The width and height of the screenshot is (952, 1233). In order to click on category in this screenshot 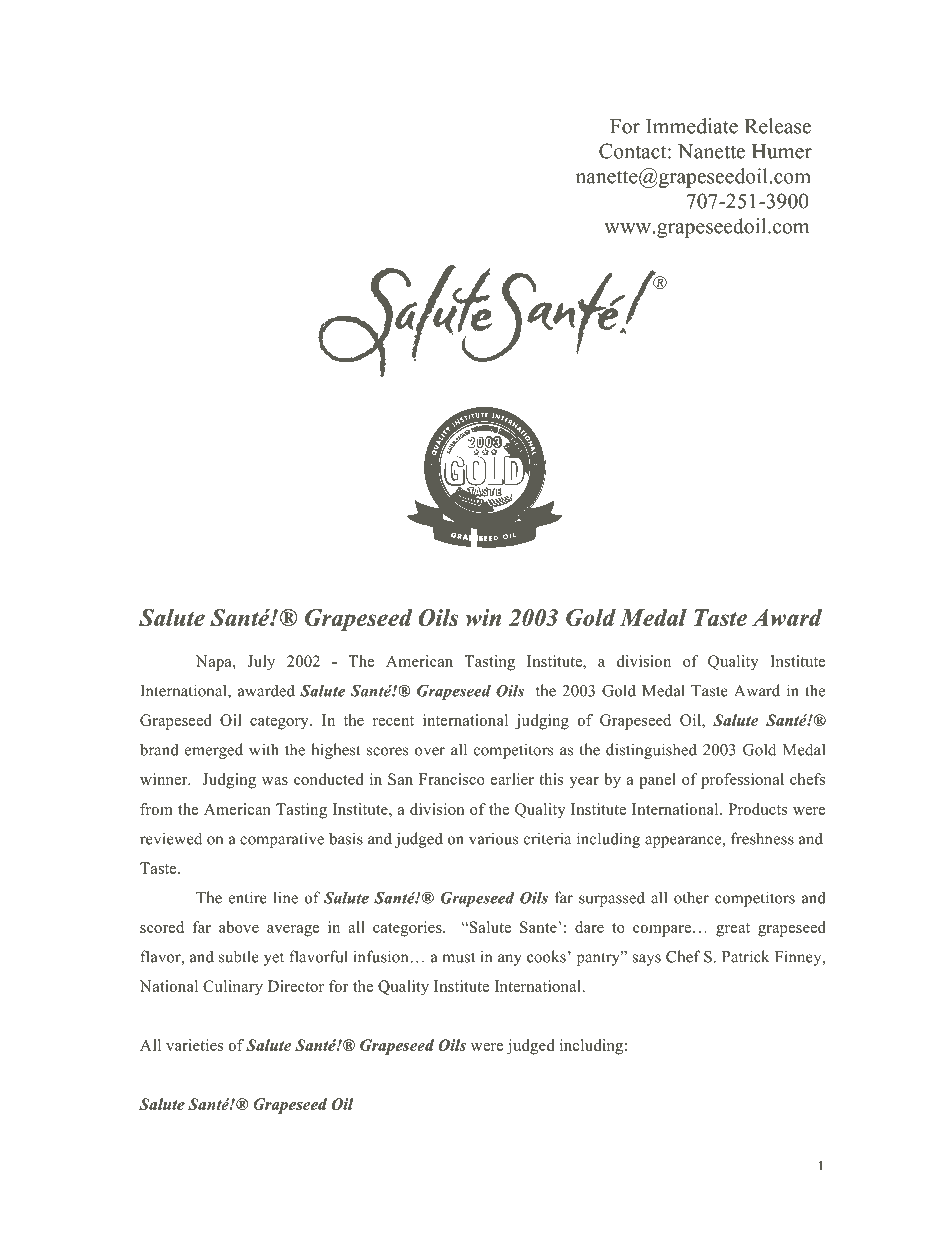, I will do `click(280, 723)`.
